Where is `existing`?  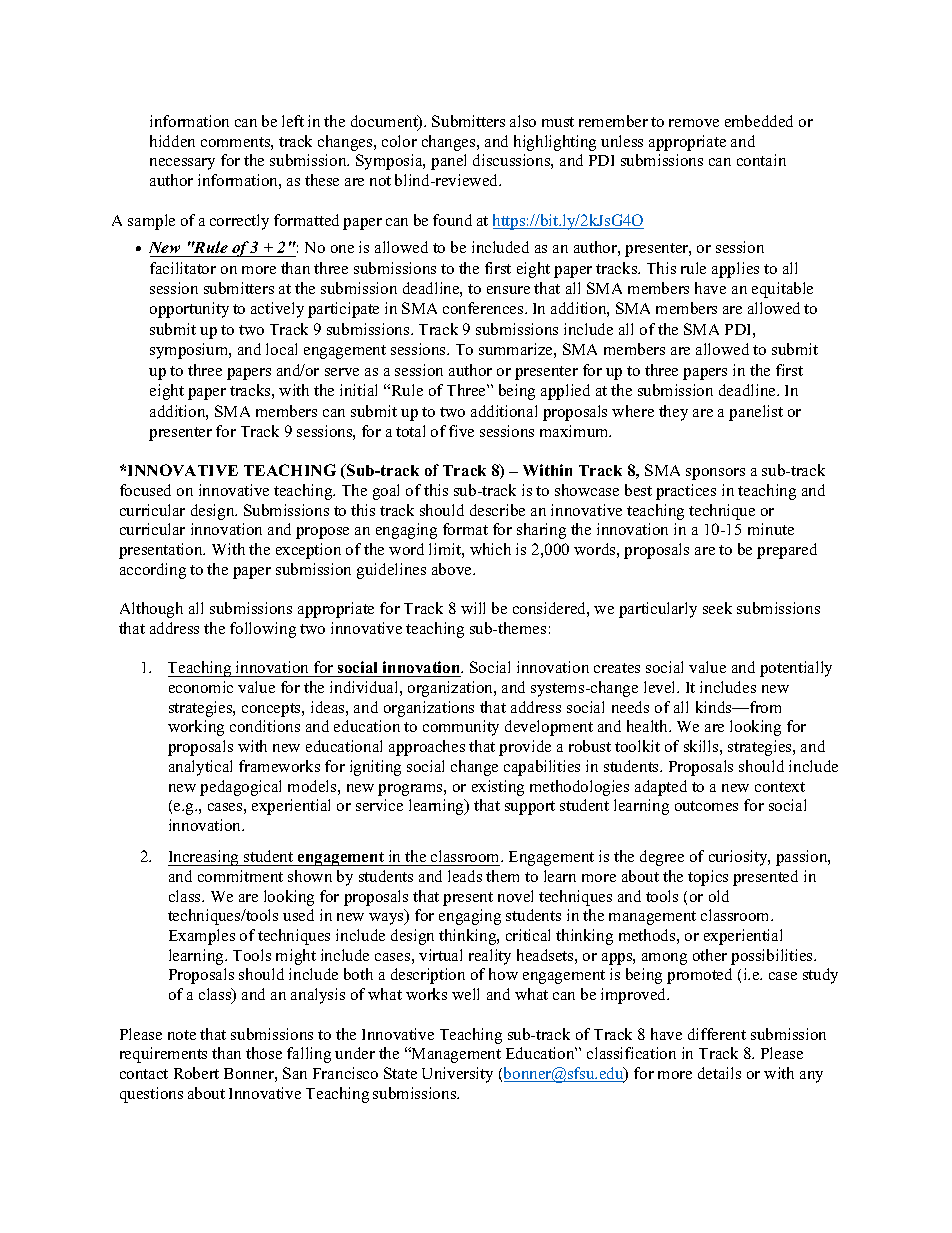
existing is located at coordinates (498, 788).
